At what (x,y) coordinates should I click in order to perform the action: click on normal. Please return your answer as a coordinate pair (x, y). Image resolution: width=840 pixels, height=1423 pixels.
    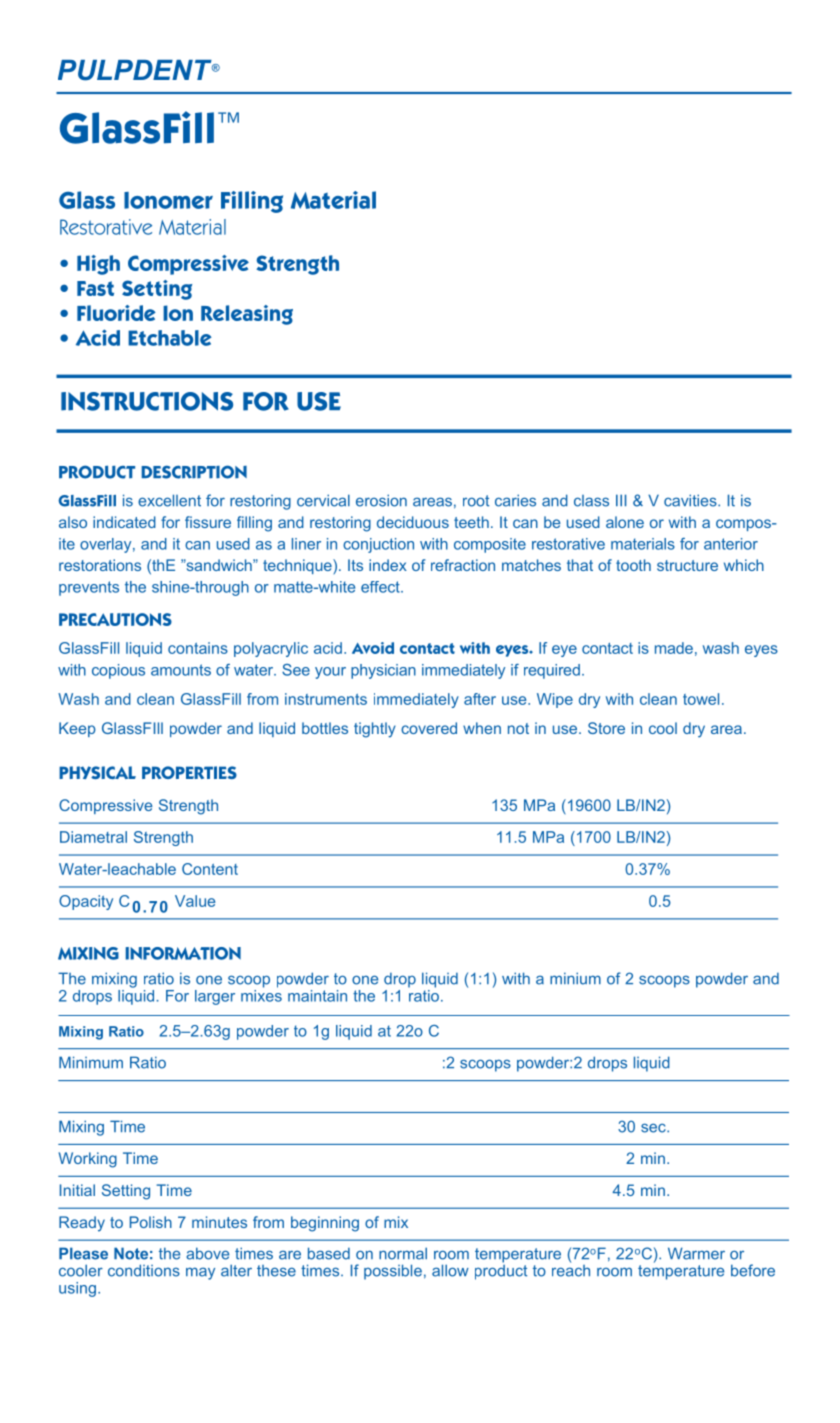
    Looking at the image, I should click on (403, 1253).
